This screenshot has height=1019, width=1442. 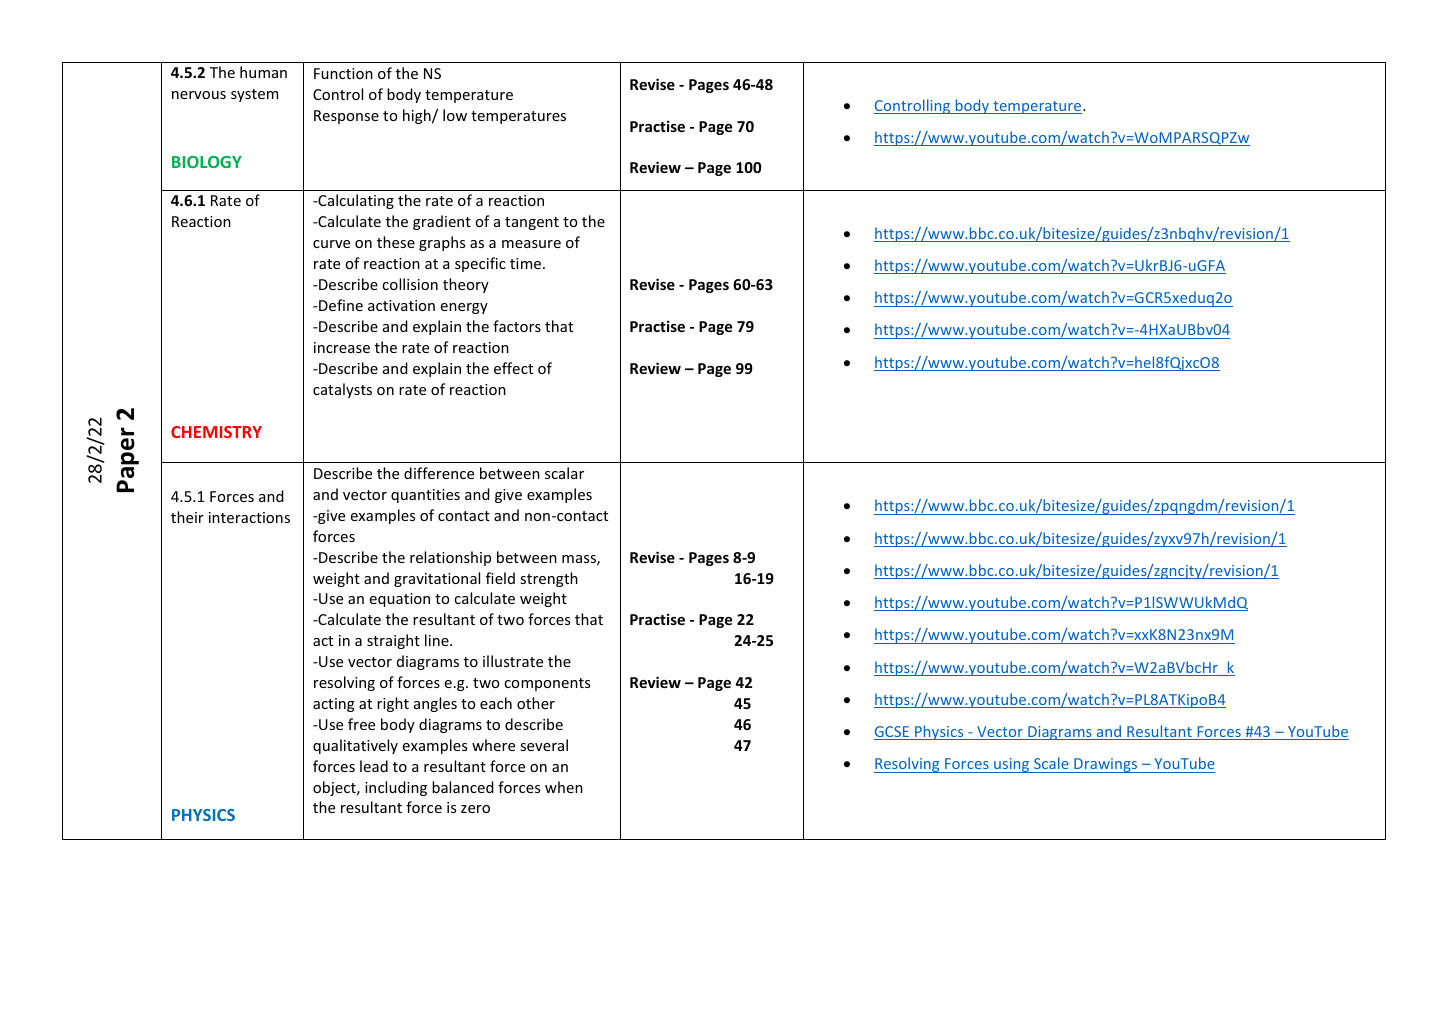 I want to click on lead, so click(x=374, y=766).
